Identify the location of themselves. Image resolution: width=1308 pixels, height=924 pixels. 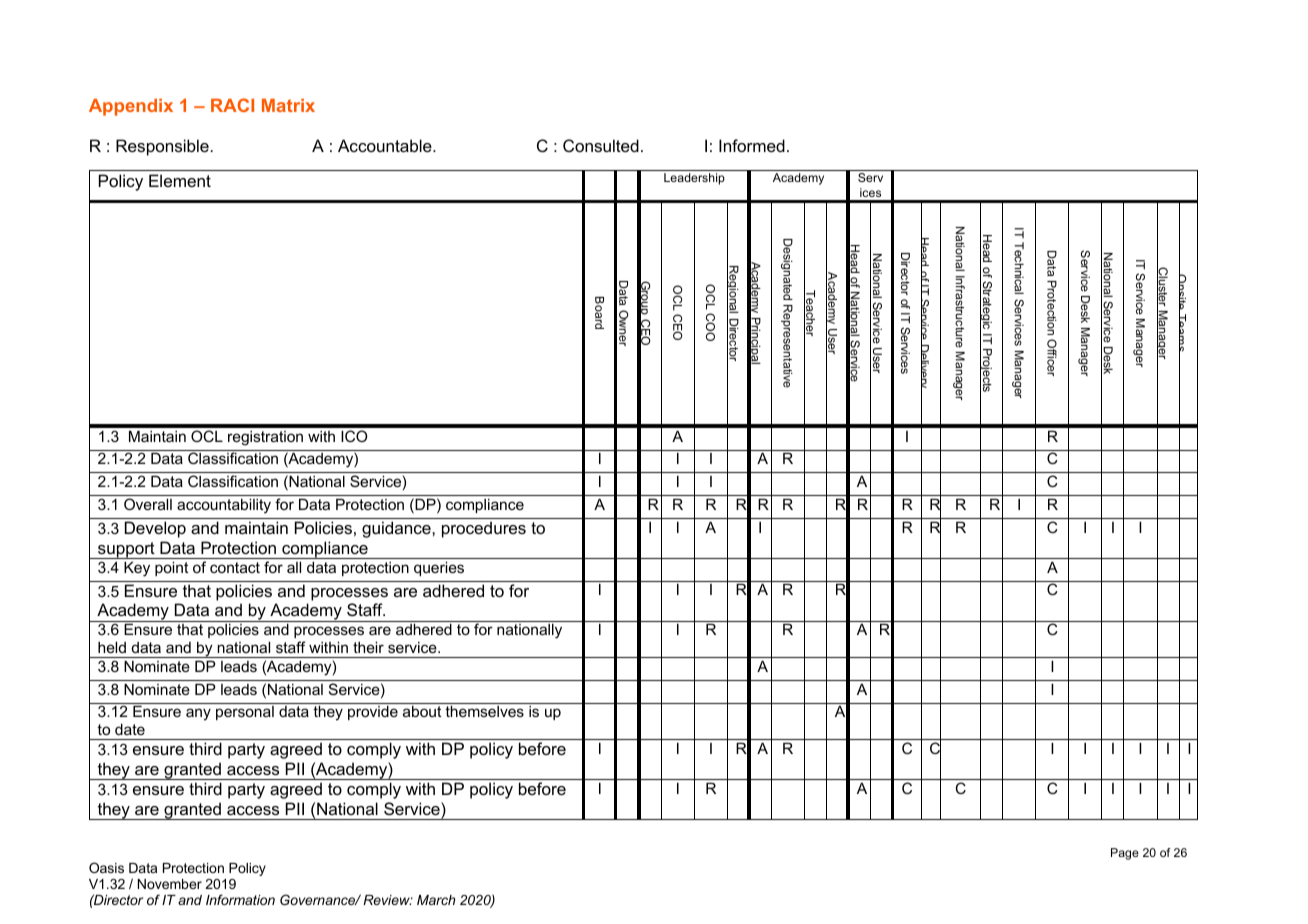
(484, 711).
